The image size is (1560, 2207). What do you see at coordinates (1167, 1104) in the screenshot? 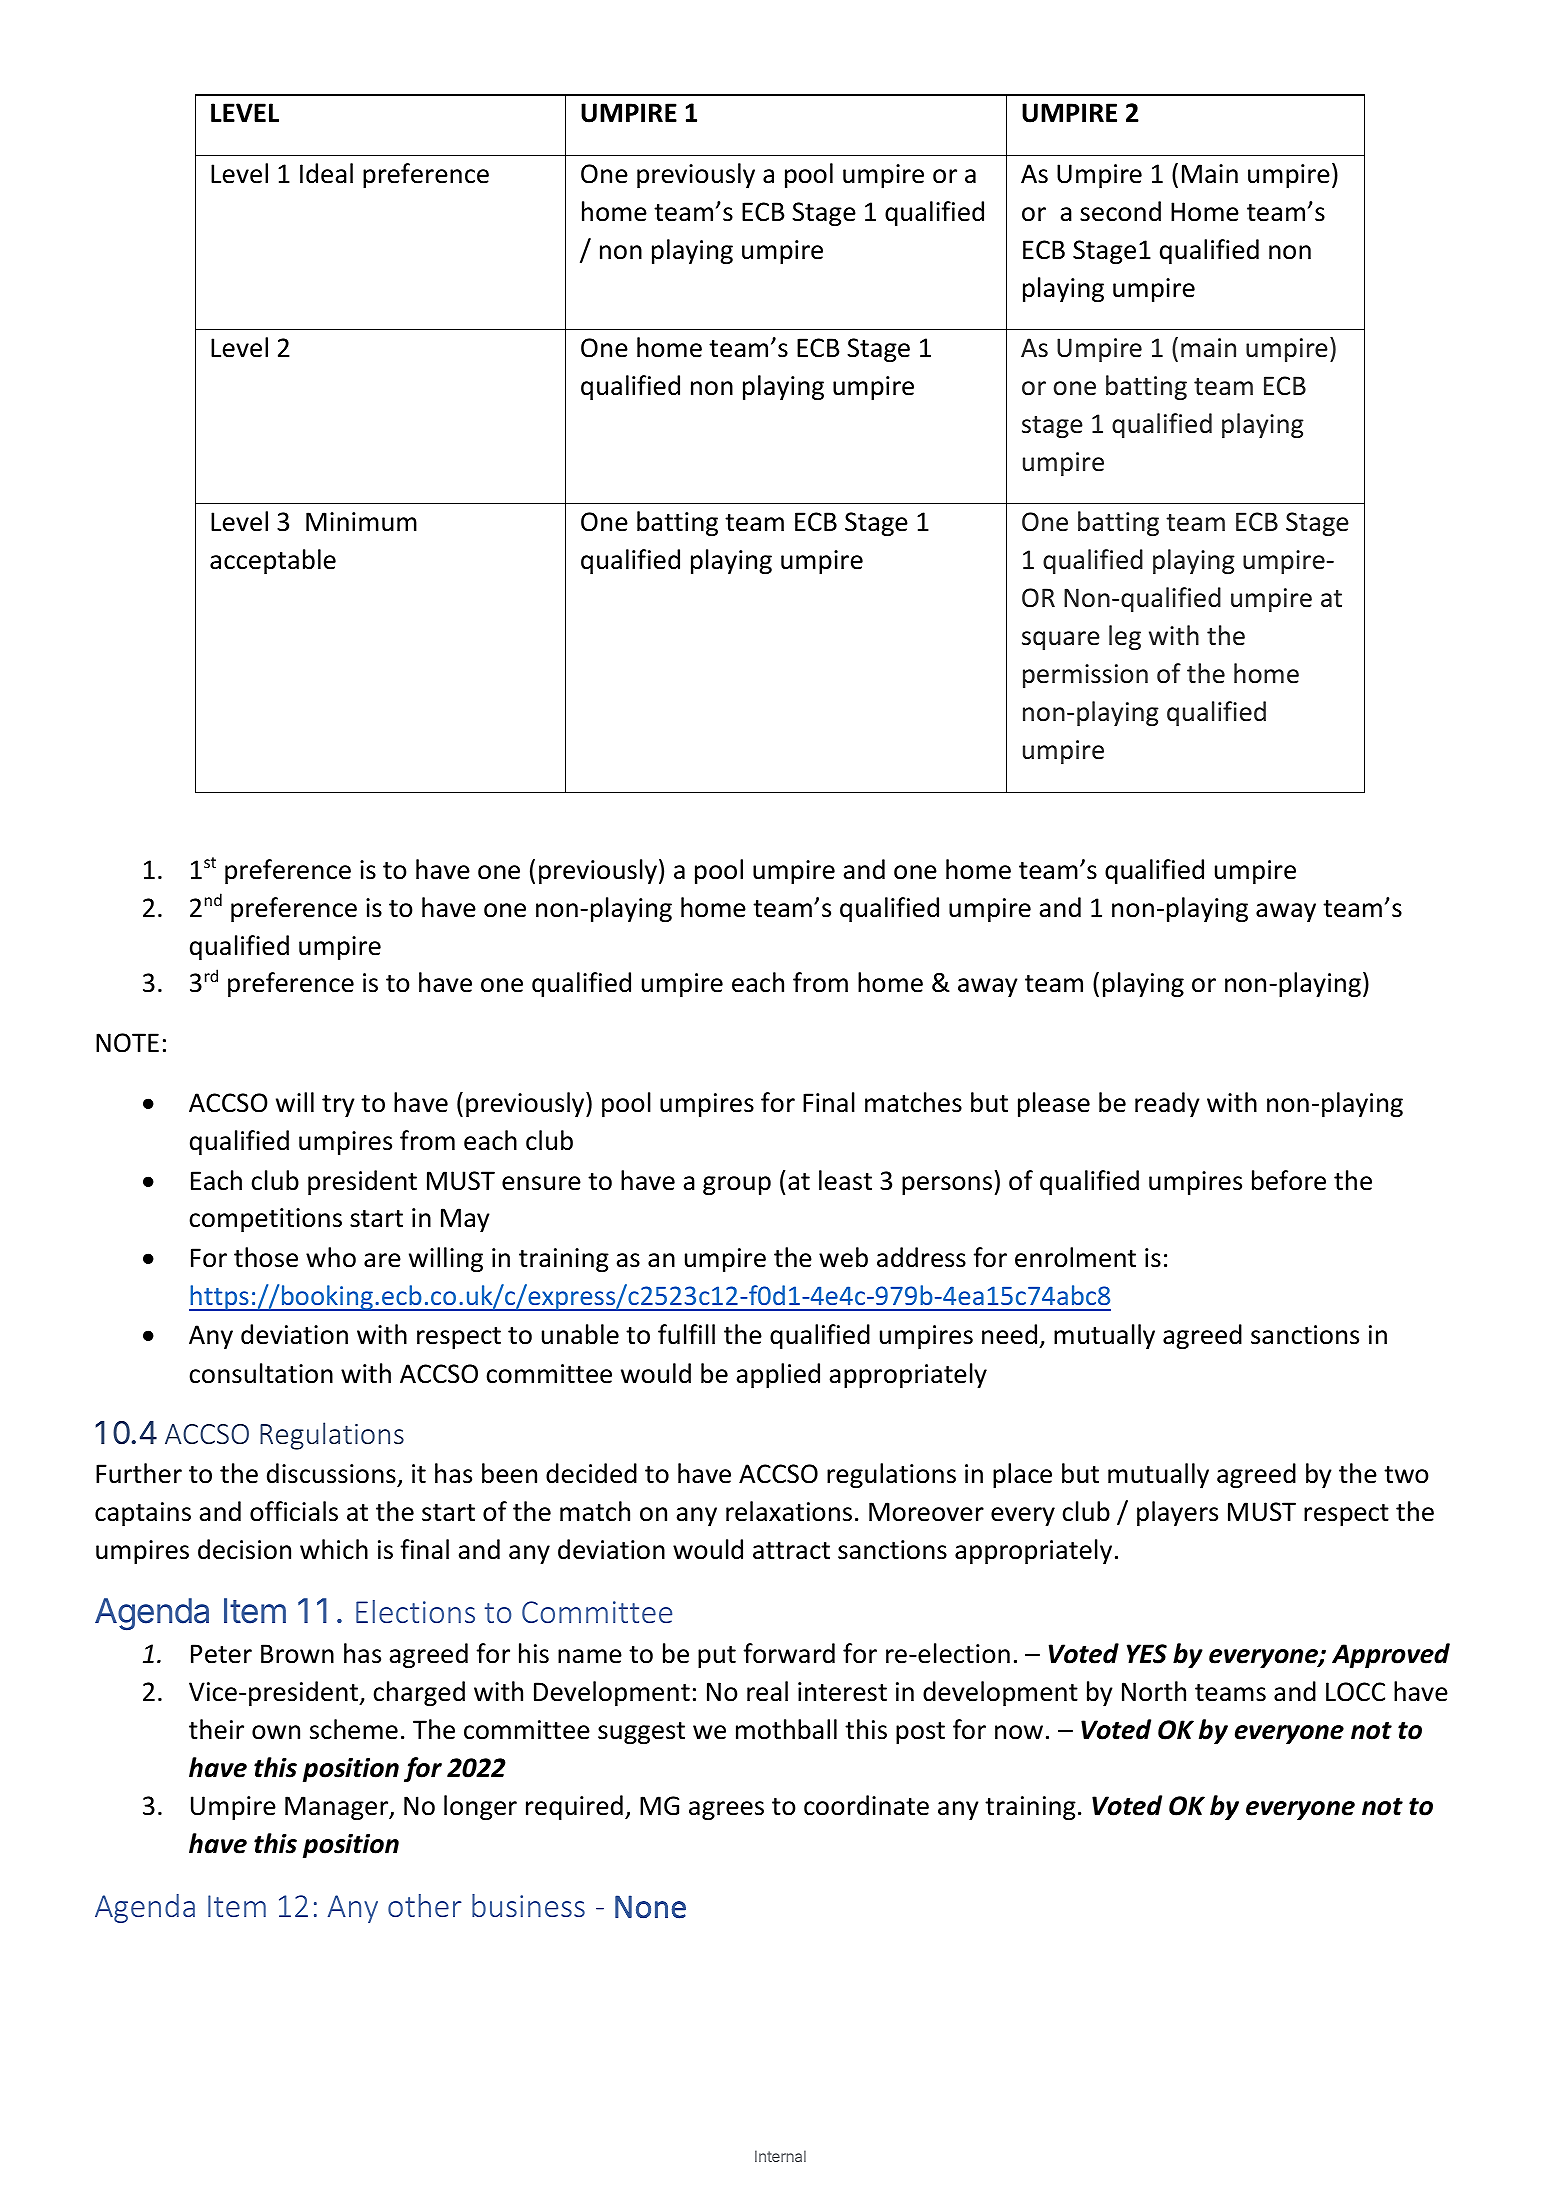
I see `ready` at bounding box center [1167, 1104].
